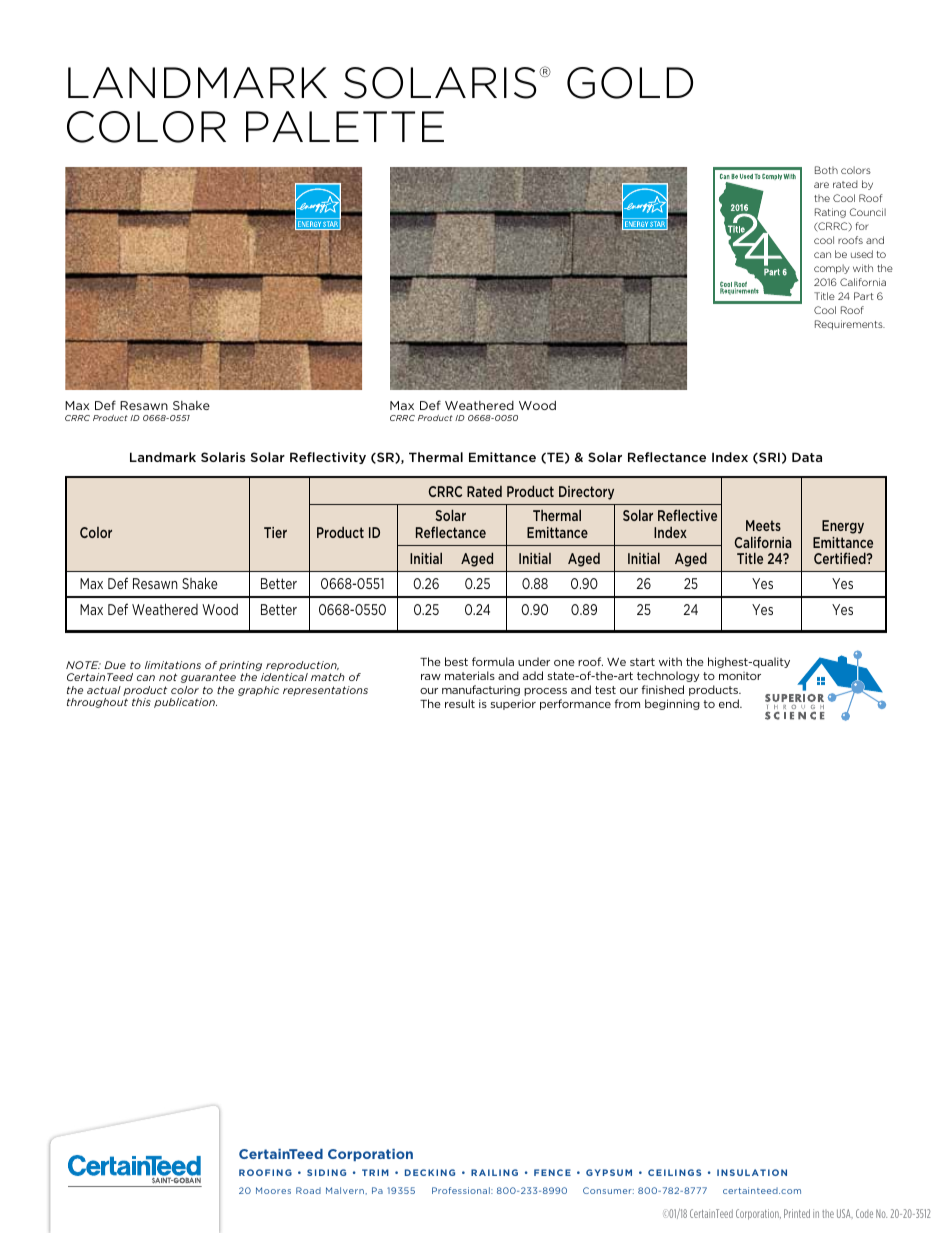  Describe the element at coordinates (494, 1172) in the image. I see `RAILING` at that location.
